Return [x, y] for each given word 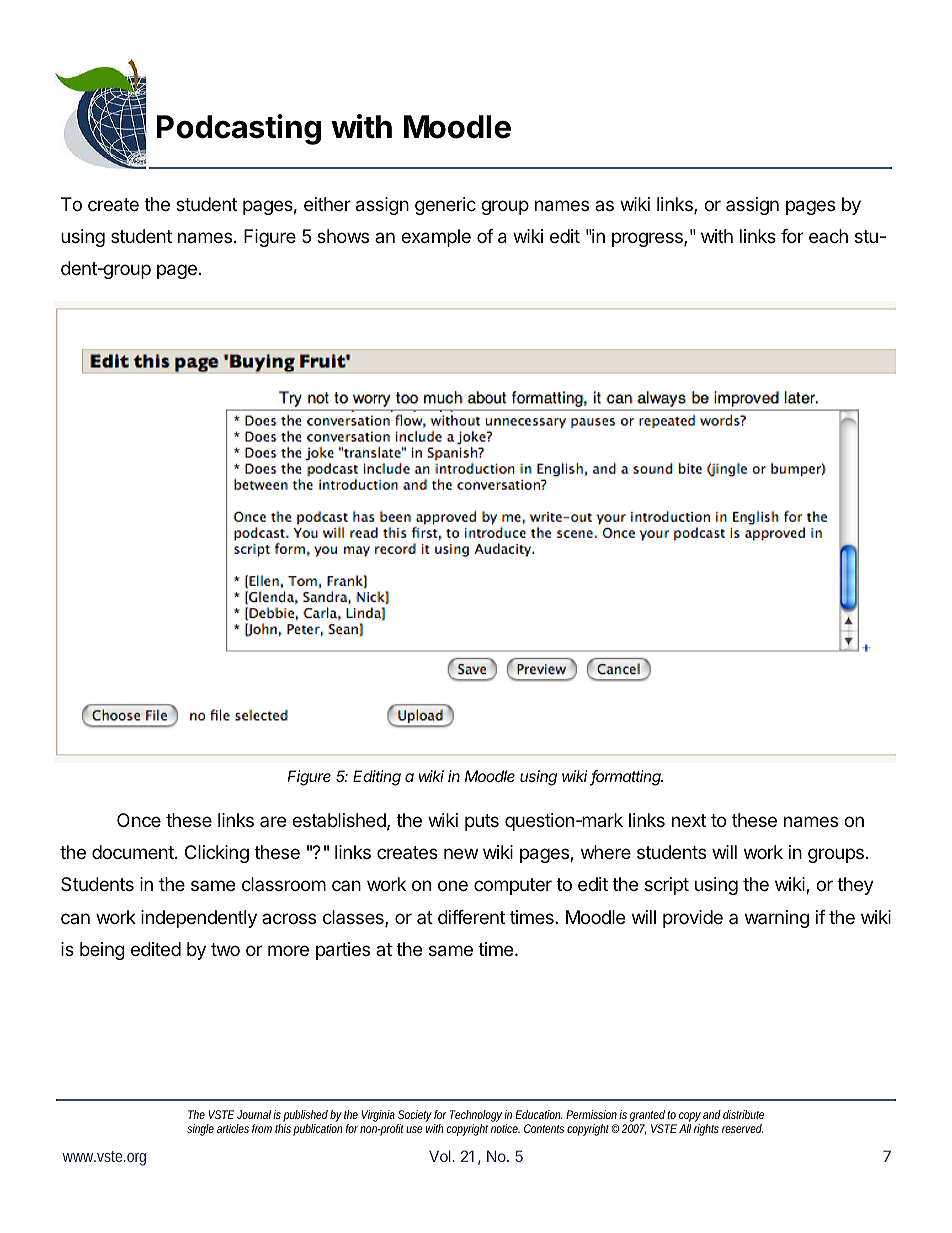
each [828, 236]
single [200, 1130]
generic [445, 206]
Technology [477, 1117]
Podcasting [238, 129]
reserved [742, 1128]
